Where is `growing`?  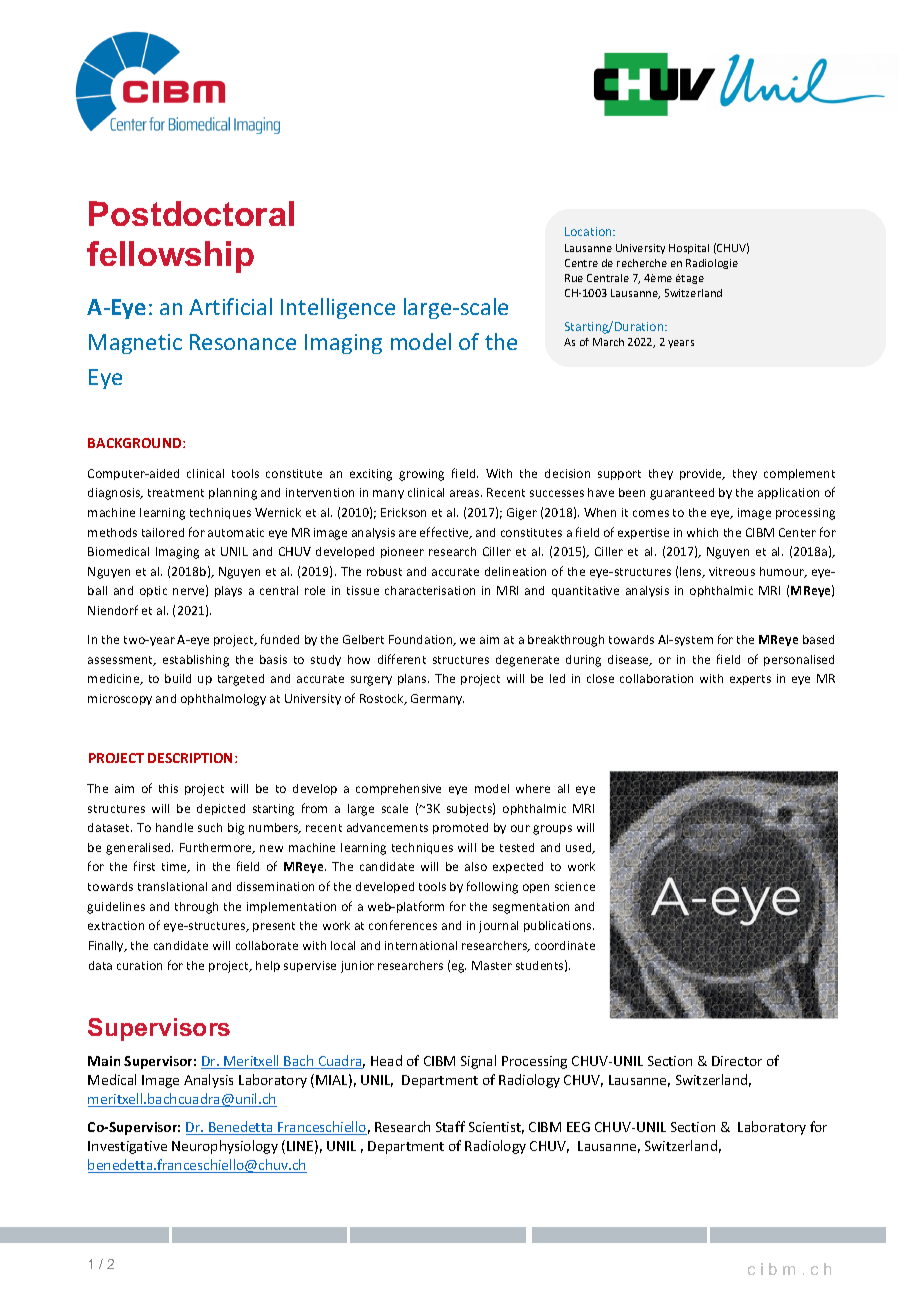 growing is located at coordinates (421, 475).
